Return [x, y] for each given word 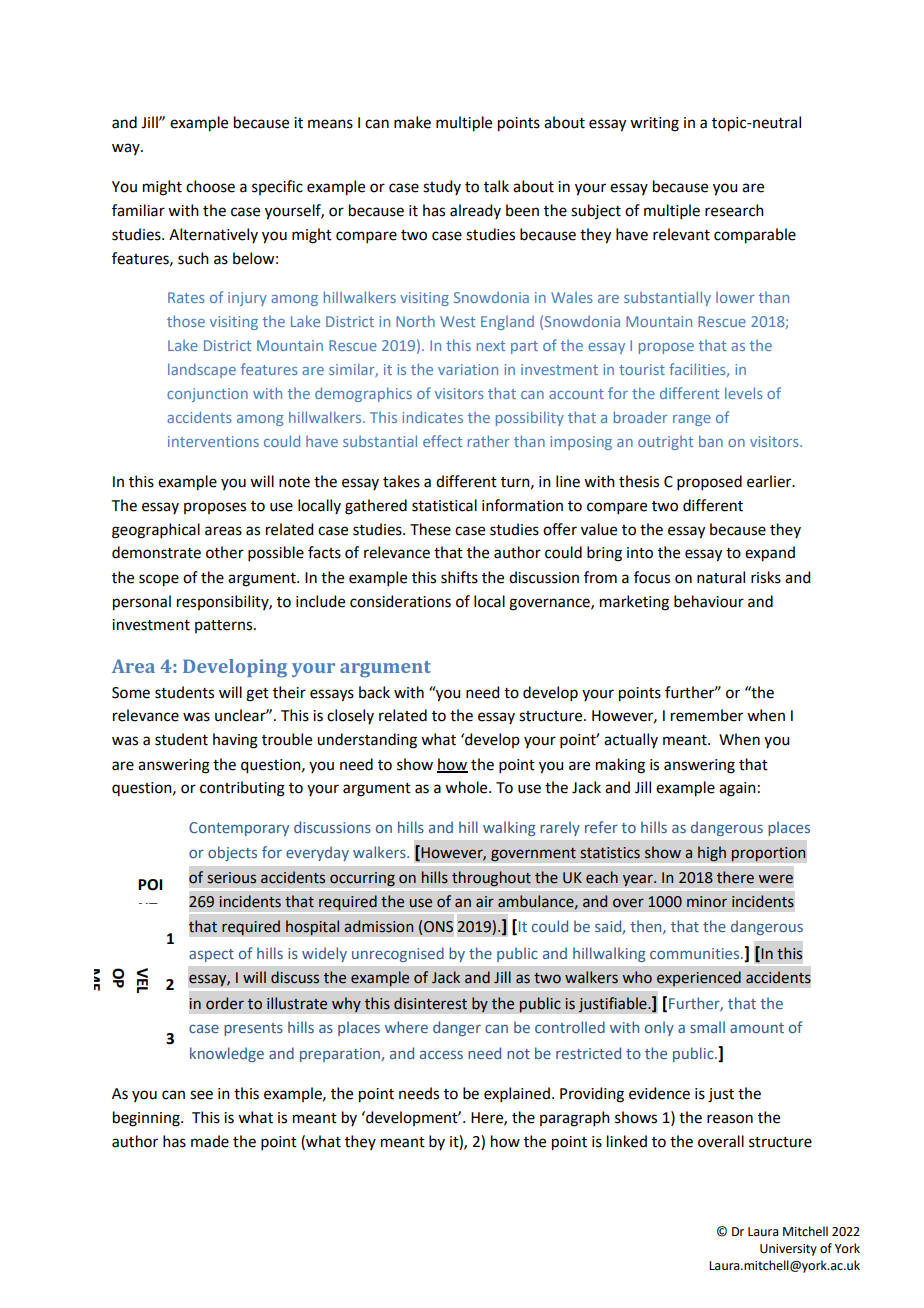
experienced [699, 979]
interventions [213, 441]
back [374, 692]
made [210, 1141]
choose [210, 186]
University [788, 1250]
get [257, 695]
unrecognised [398, 954]
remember [707, 715]
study [442, 187]
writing [654, 124]
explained [517, 1094]
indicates [432, 417]
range [692, 420]
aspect [211, 955]
